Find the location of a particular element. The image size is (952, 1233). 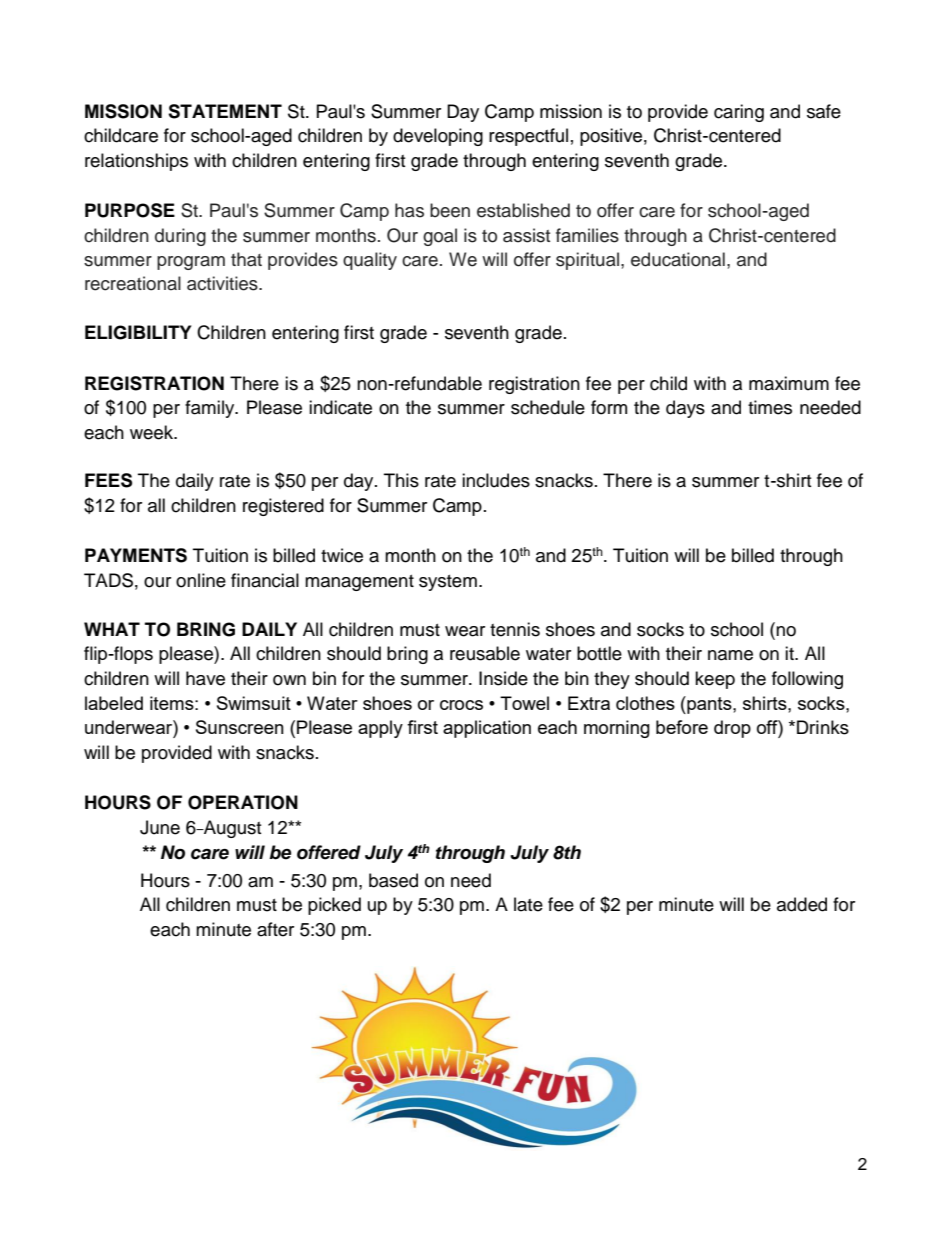

crocs is located at coordinates (461, 705).
